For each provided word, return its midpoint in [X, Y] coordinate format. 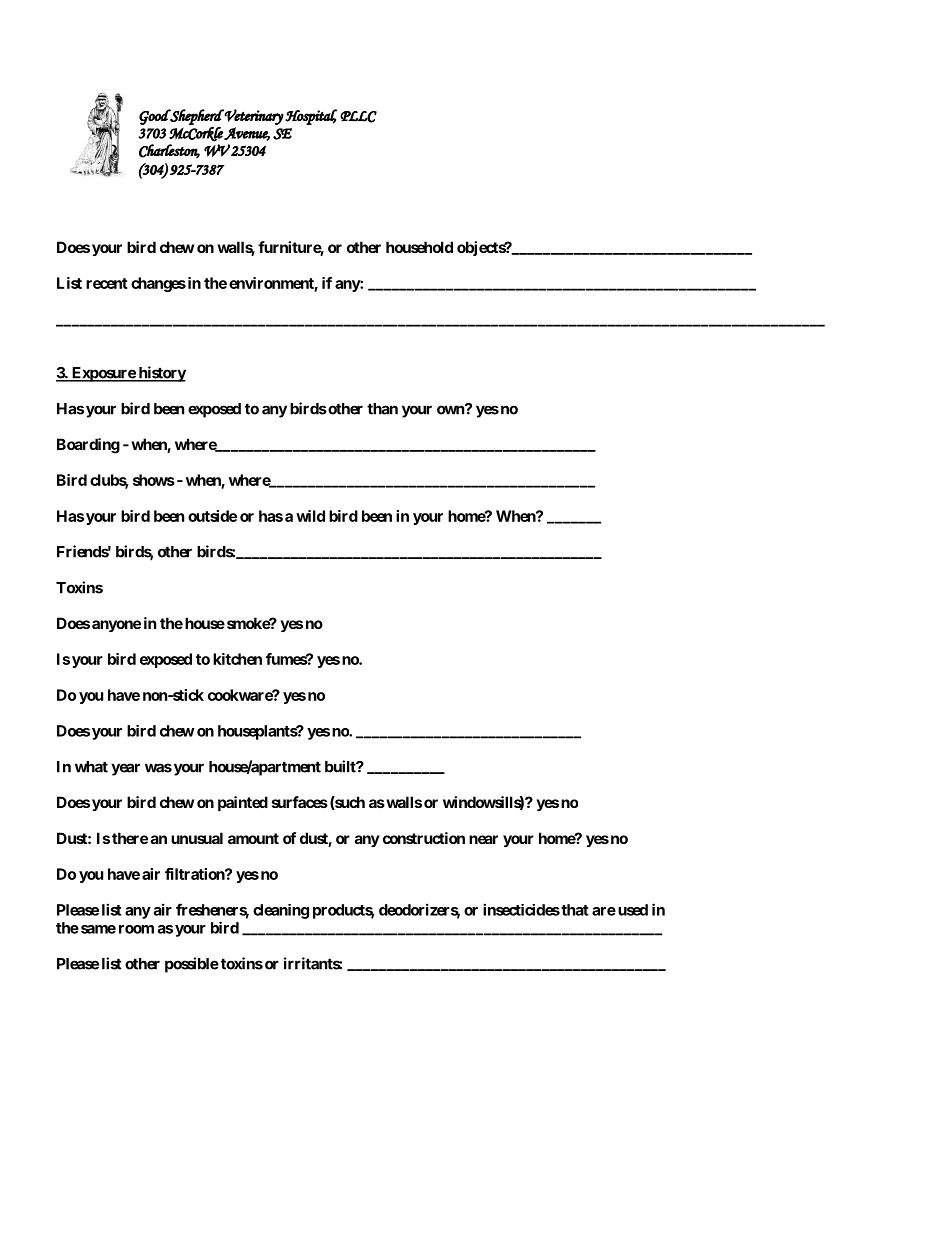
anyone [116, 626]
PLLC [358, 117]
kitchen [237, 659]
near [483, 839]
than [382, 409]
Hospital [311, 117]
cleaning [281, 911]
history [161, 374]
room [136, 929]
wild [310, 516]
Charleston [169, 151]
